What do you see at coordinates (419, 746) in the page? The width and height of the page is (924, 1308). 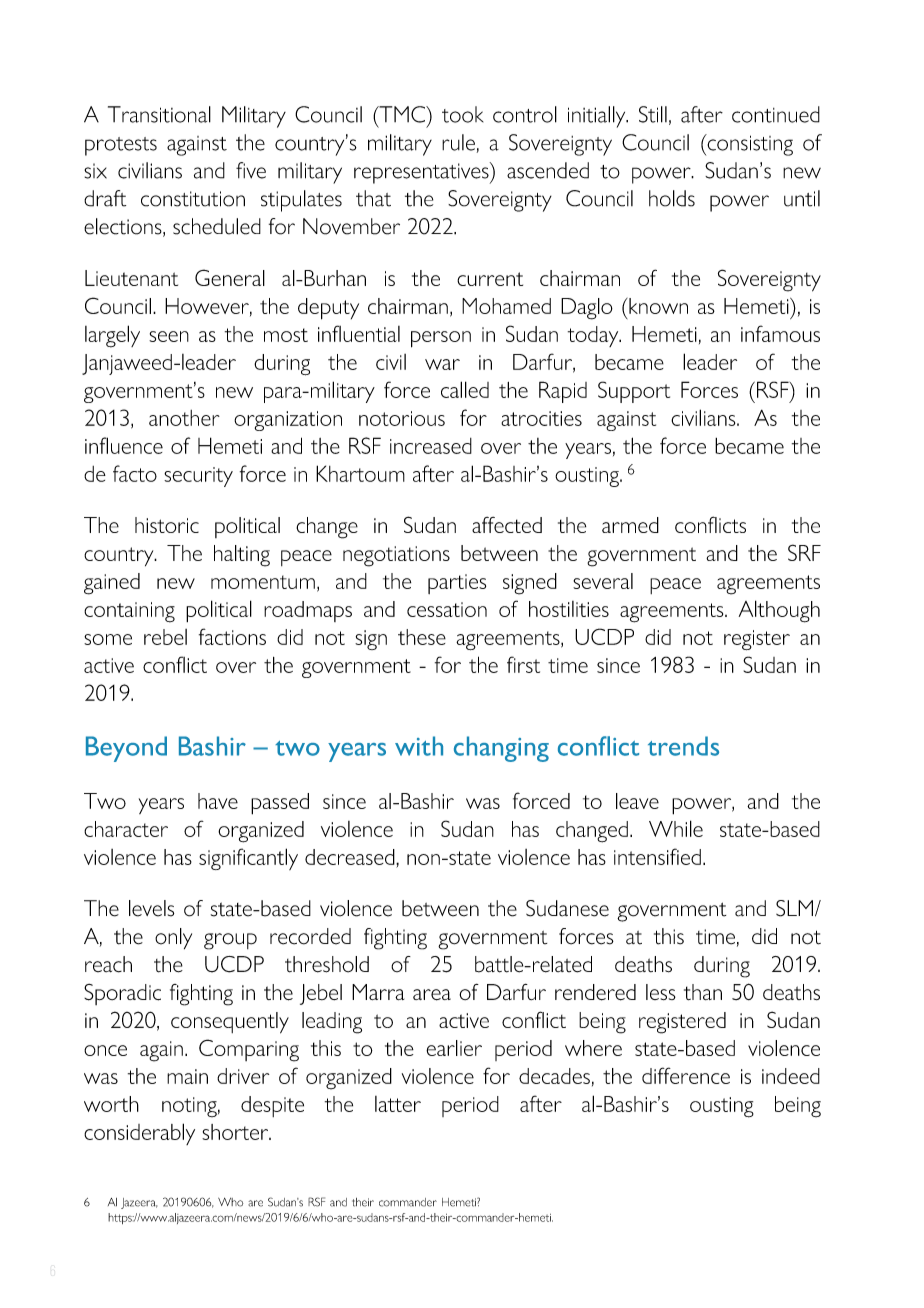 I see `with` at bounding box center [419, 746].
